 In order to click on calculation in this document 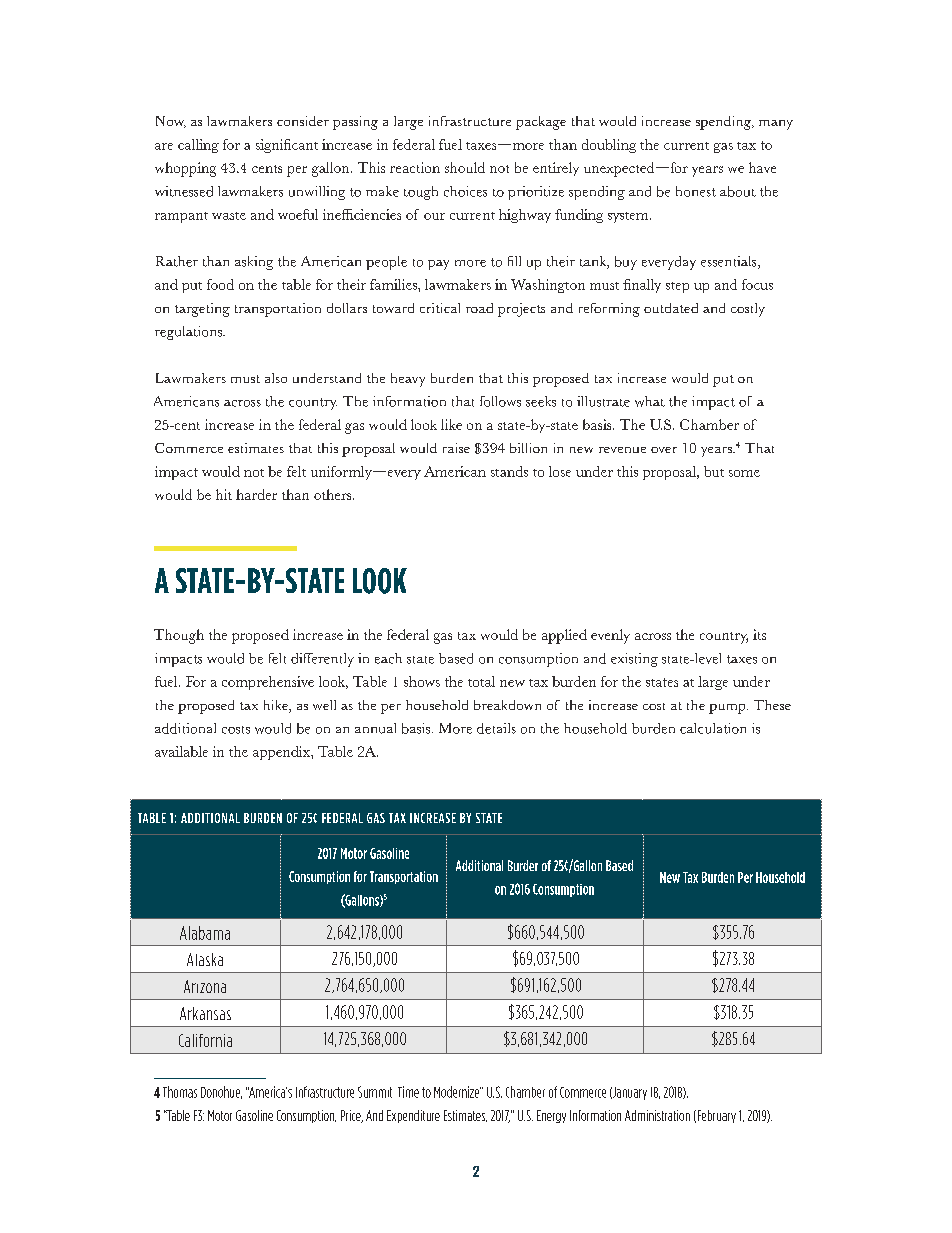, I will do `click(713, 728)`.
